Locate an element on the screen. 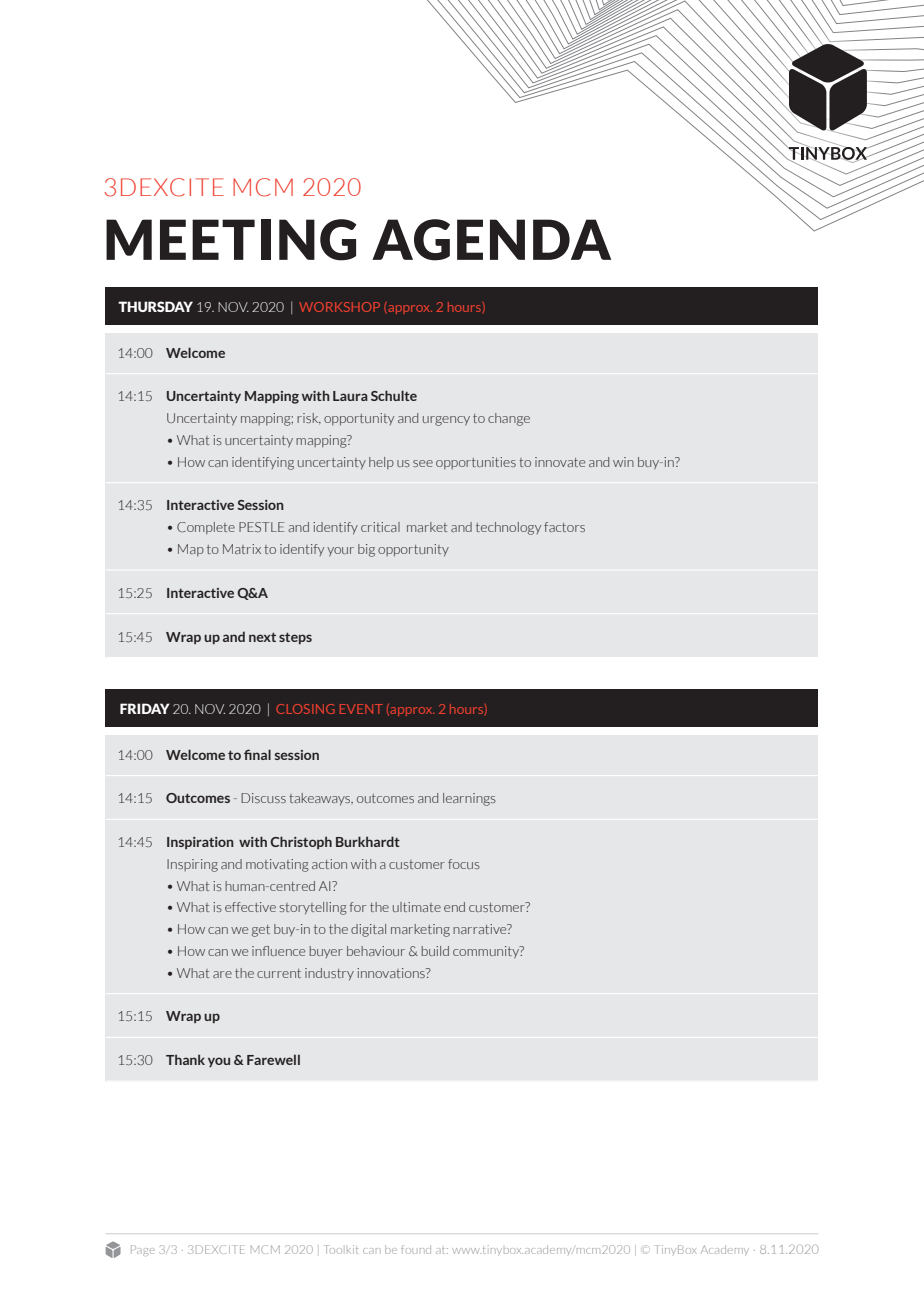 The width and height of the screenshot is (924, 1308). WORKSHOP is located at coordinates (339, 307).
